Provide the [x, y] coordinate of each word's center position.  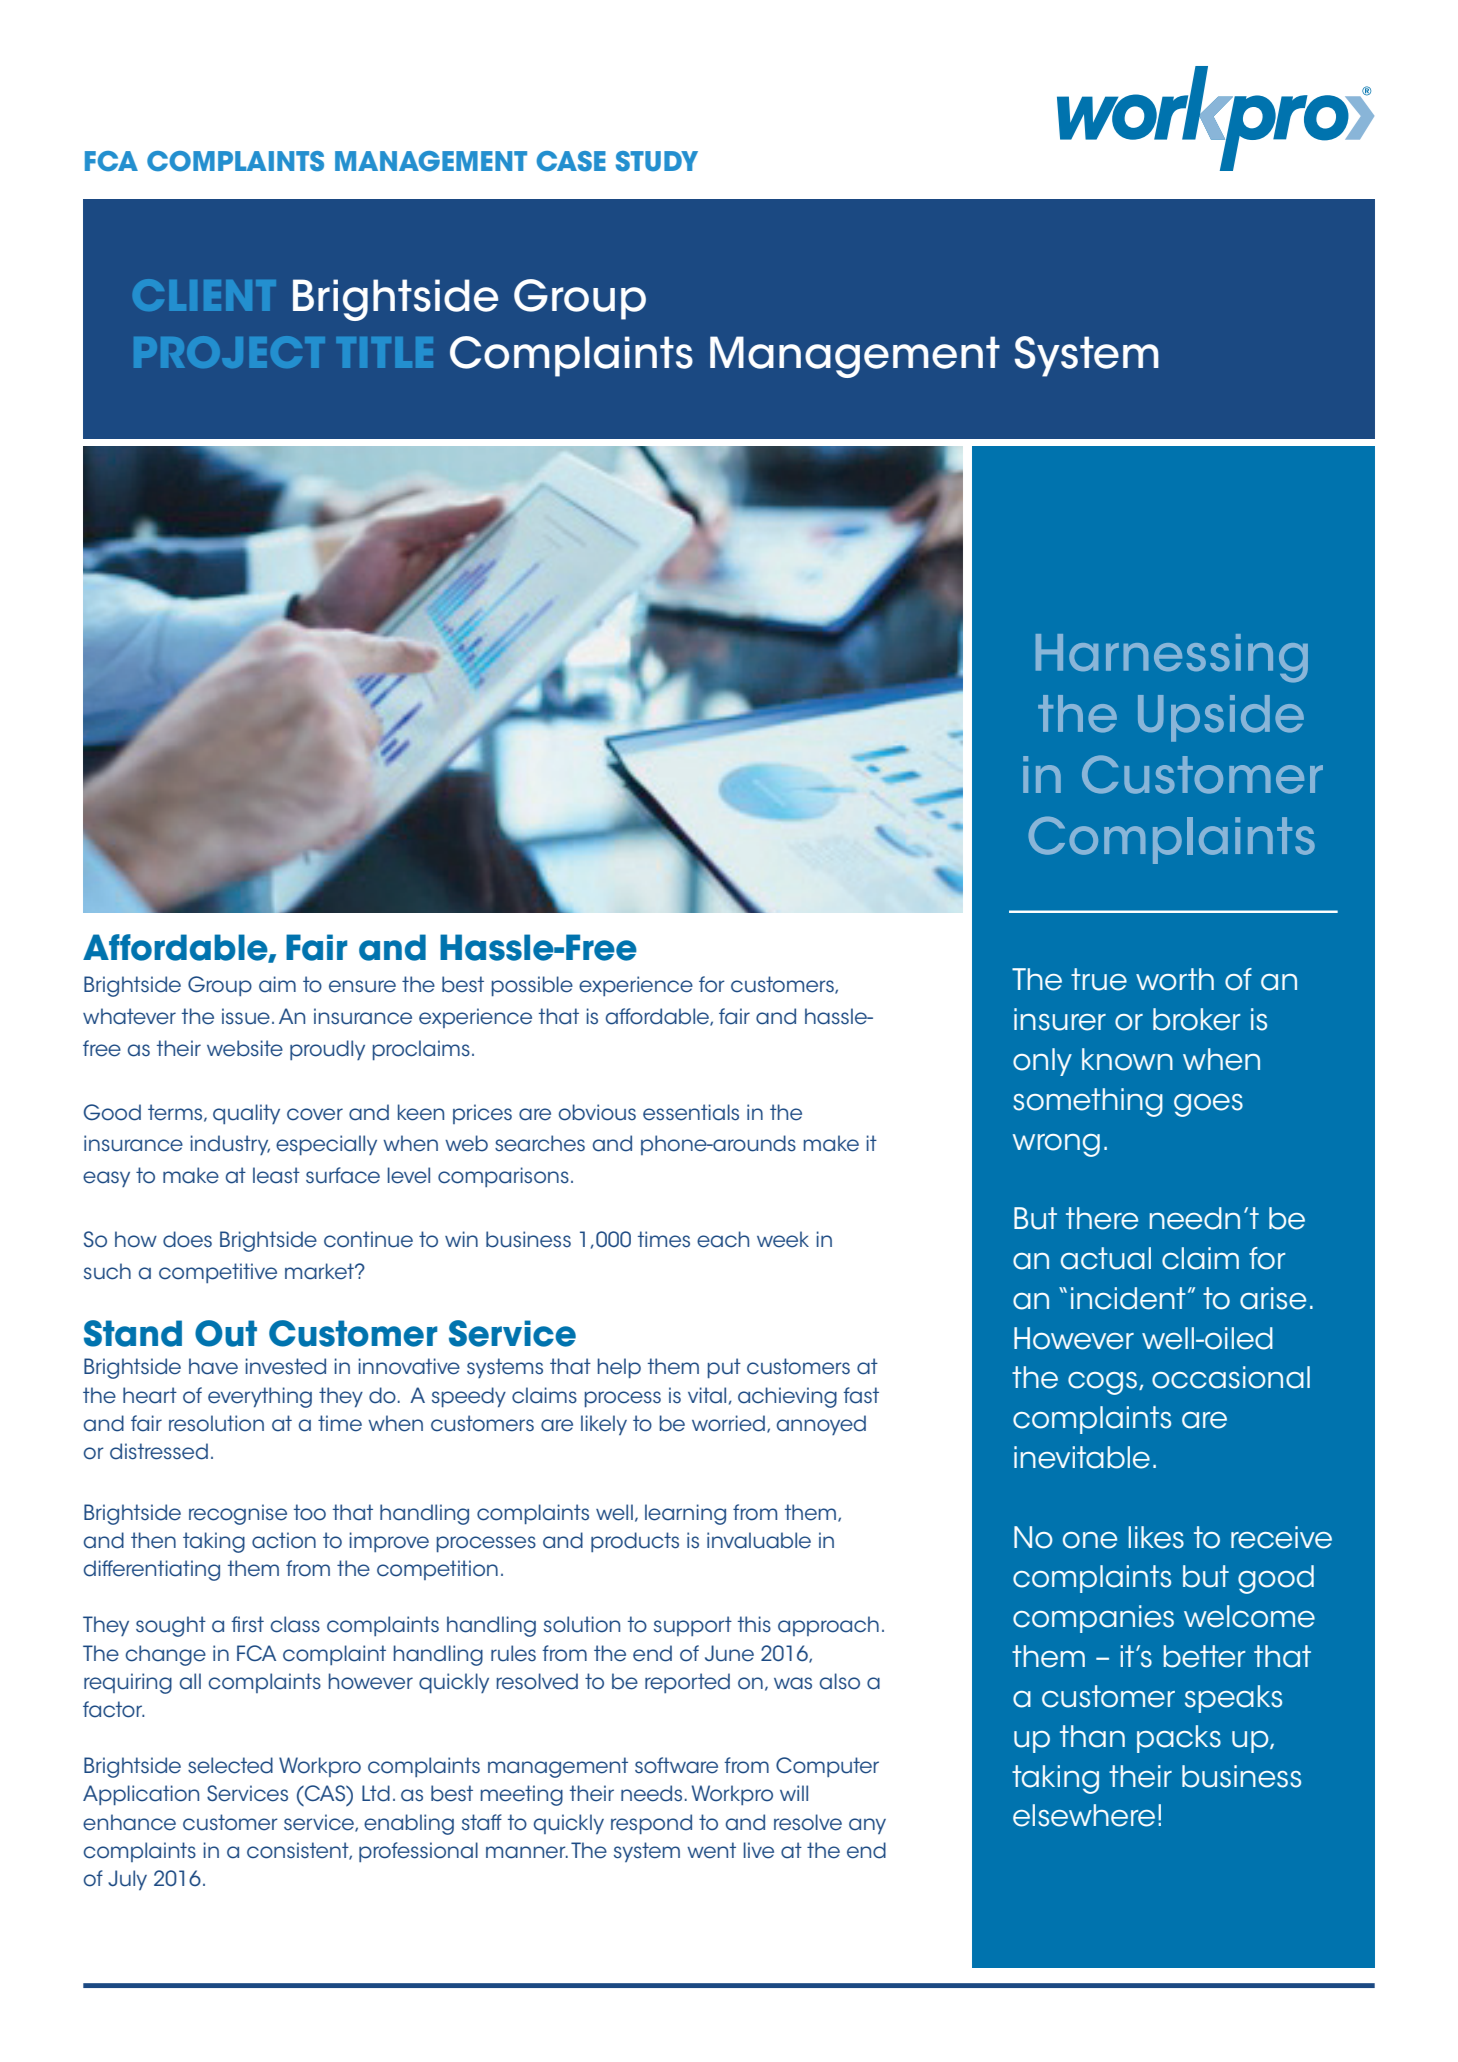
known [1127, 1059]
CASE [571, 161]
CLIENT [204, 295]
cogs [1104, 1383]
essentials [691, 1112]
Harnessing [1172, 658]
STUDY [657, 161]
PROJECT [229, 352]
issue [246, 1016]
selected [230, 1765]
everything [260, 1397]
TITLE [385, 352]
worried [728, 1423]
